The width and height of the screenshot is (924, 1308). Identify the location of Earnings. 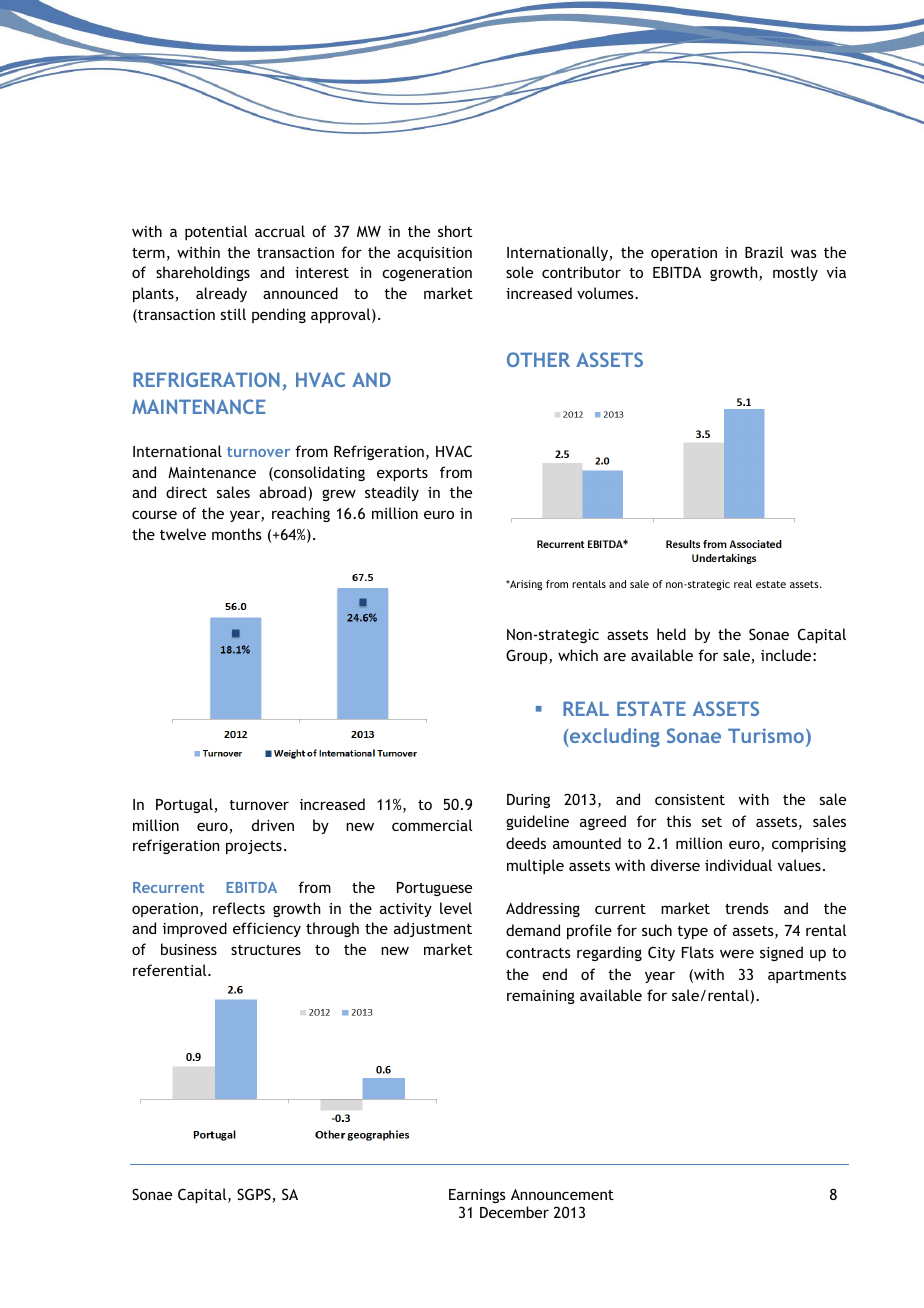
(477, 1196).
